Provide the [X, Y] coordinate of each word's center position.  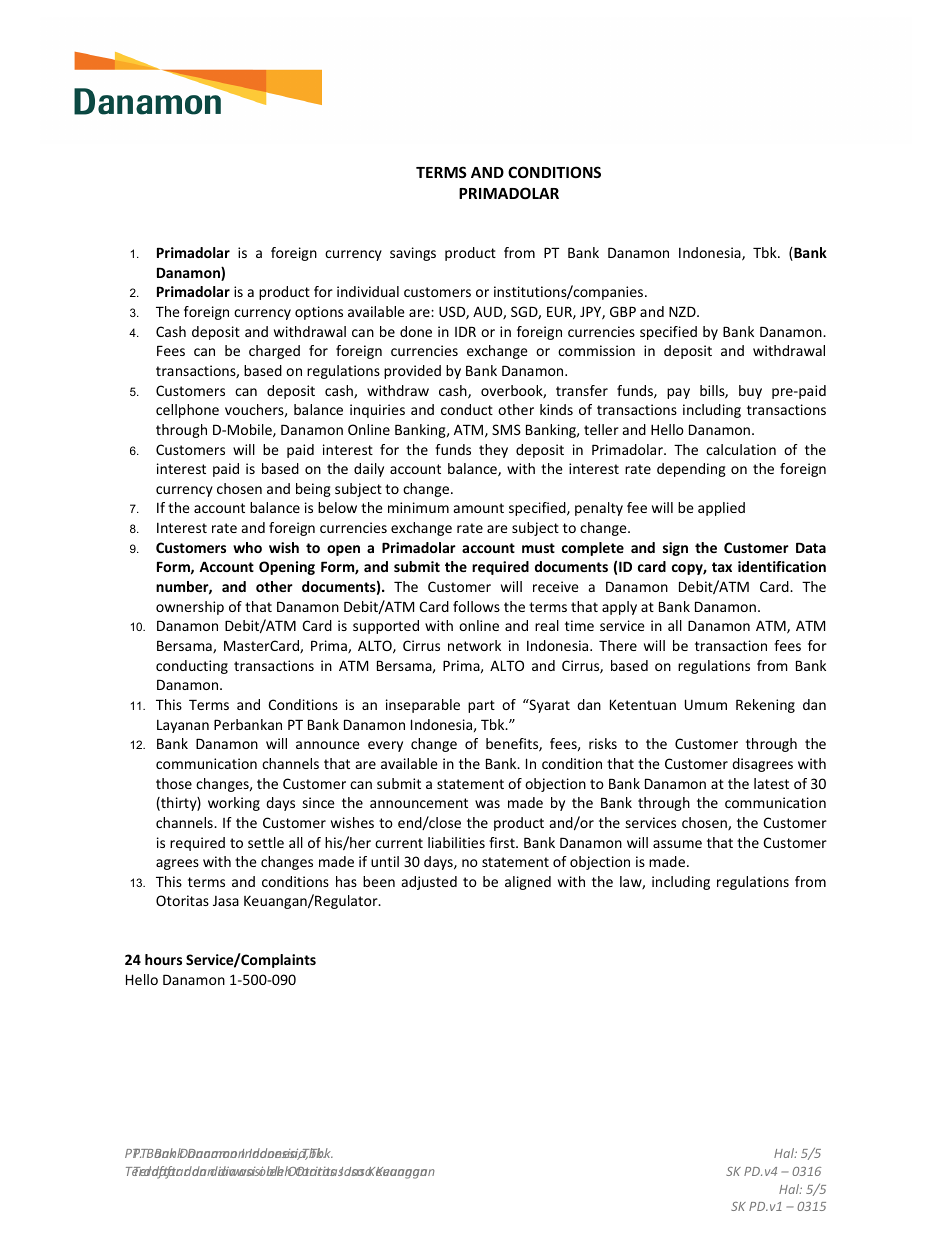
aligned [528, 883]
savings [413, 254]
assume [677, 844]
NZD [683, 311]
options [319, 313]
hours [163, 959]
